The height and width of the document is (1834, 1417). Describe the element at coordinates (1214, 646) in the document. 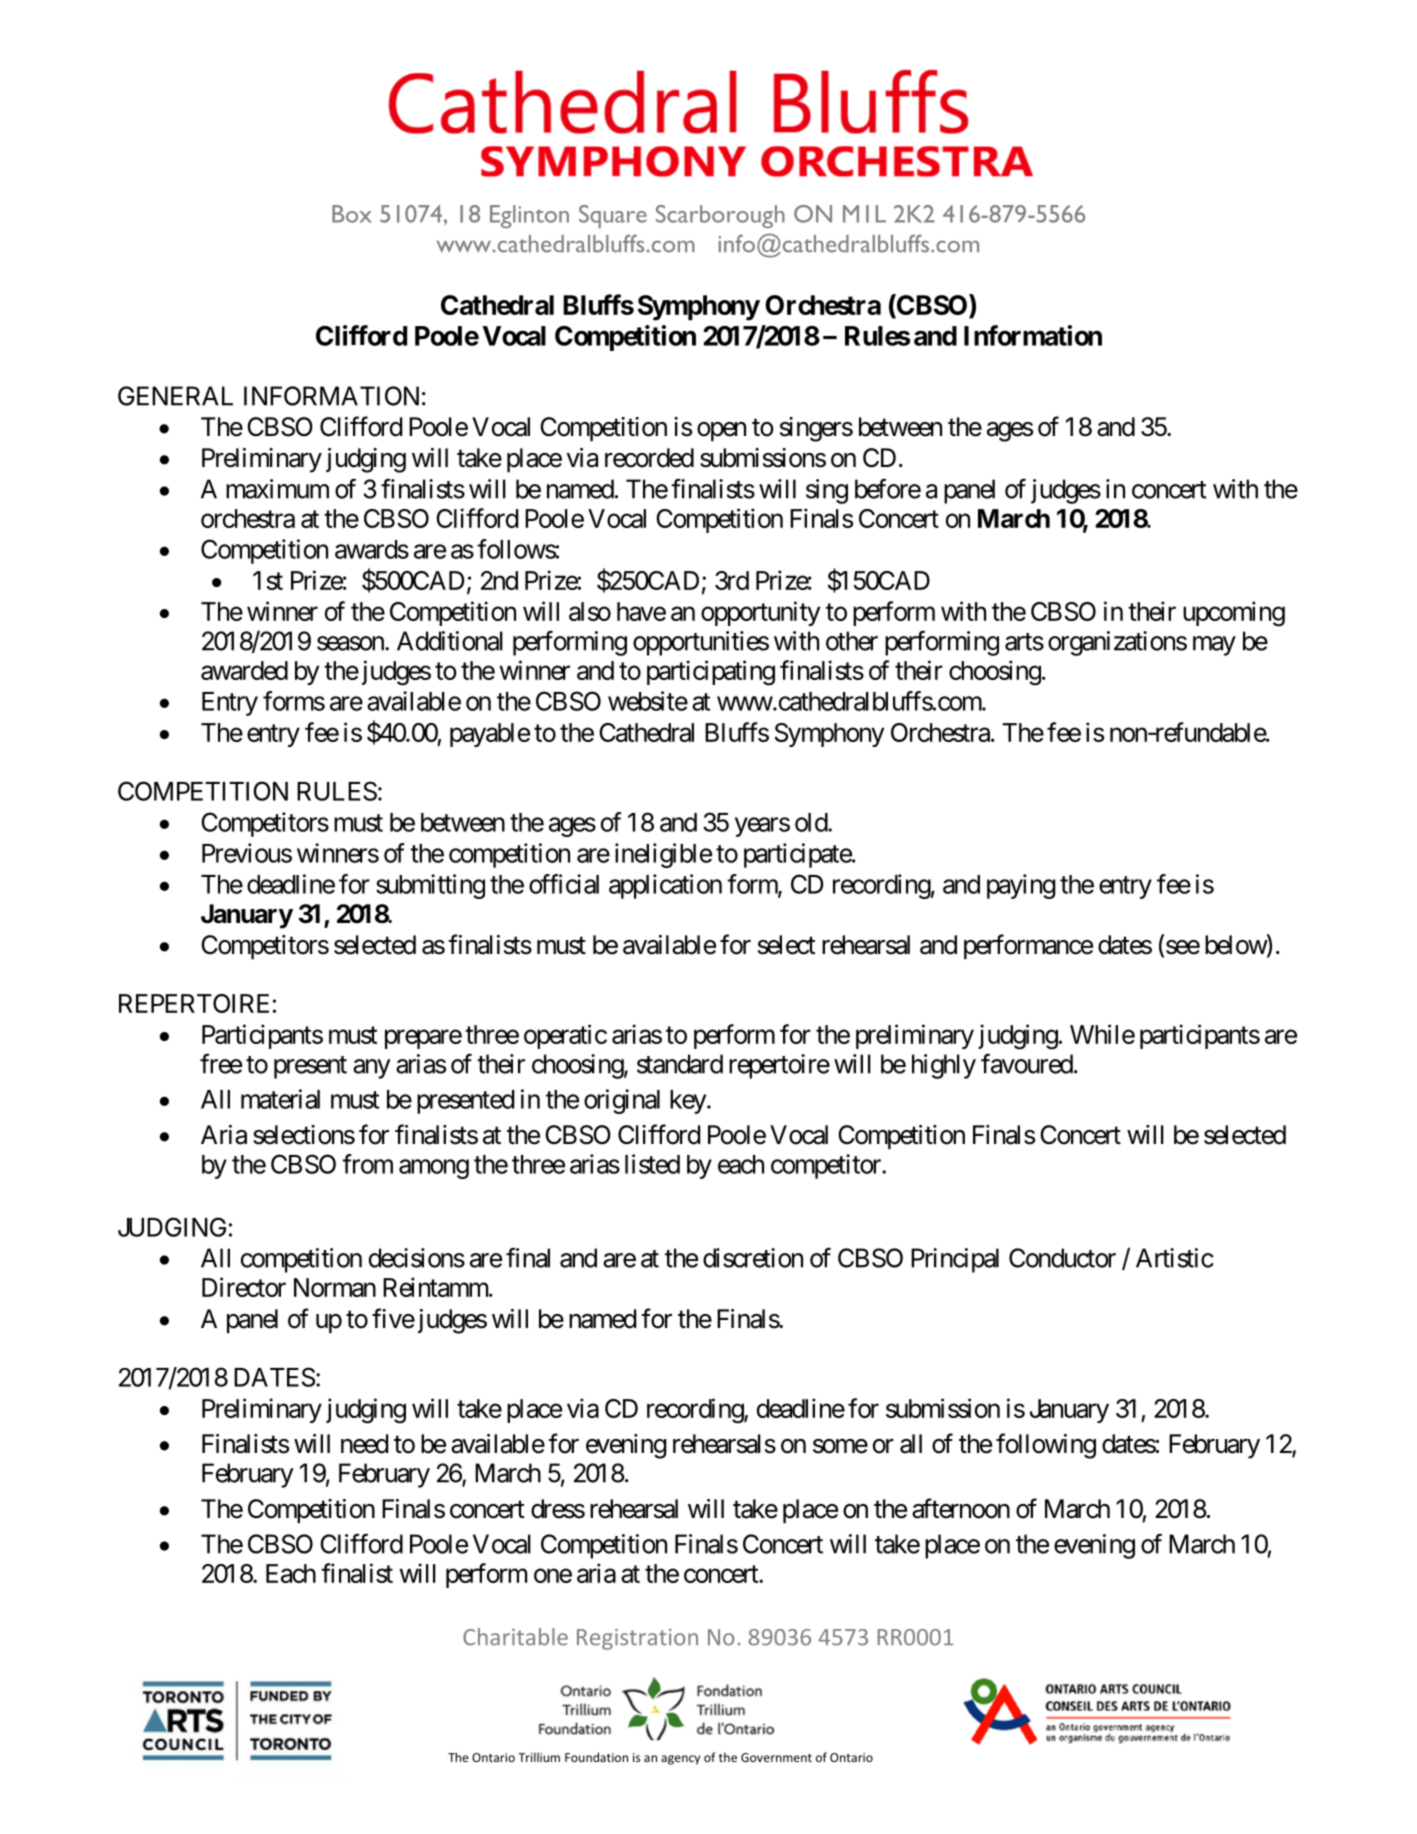

I see `may` at that location.
